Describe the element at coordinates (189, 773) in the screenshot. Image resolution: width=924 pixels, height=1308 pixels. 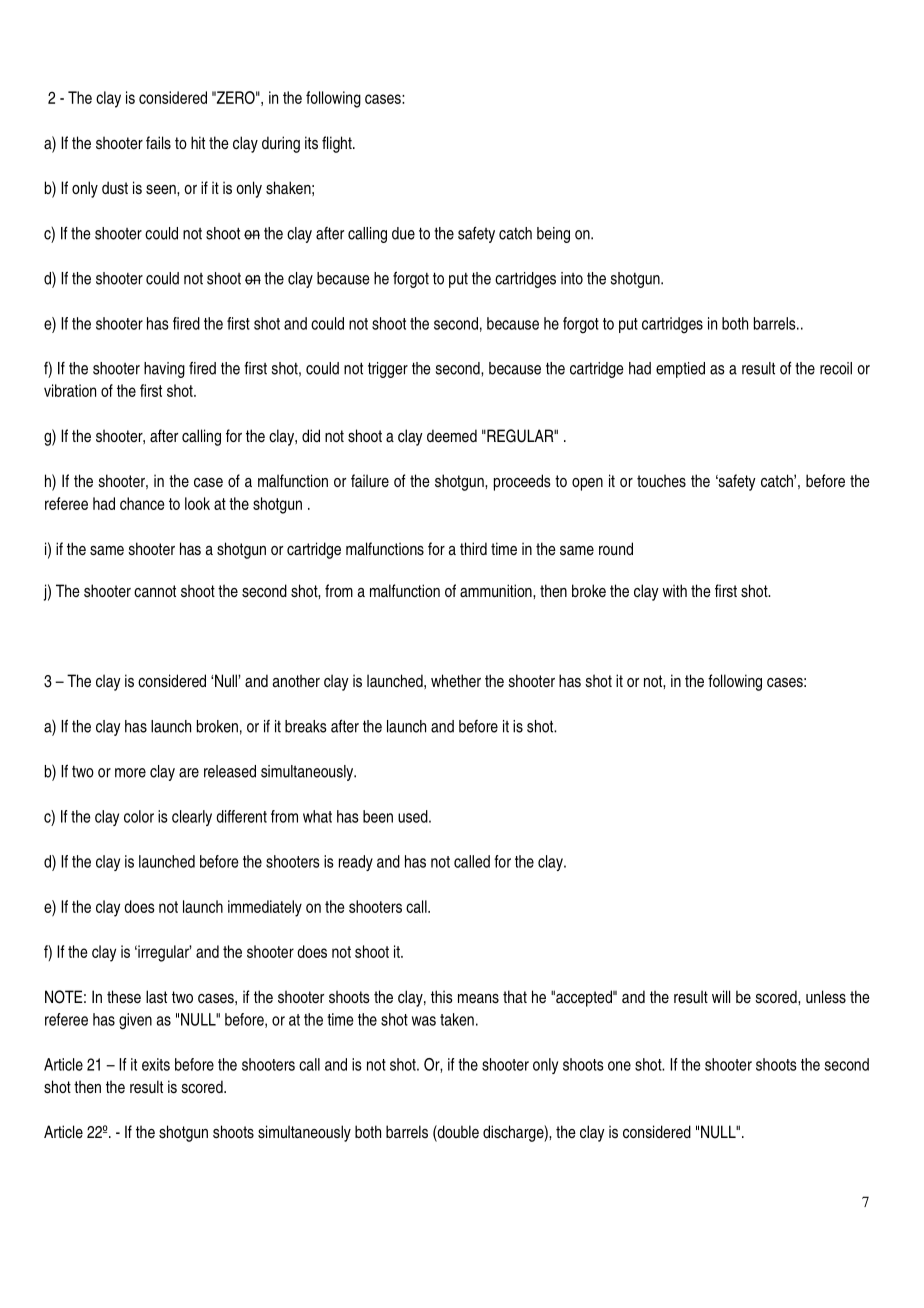
I see `are` at that location.
